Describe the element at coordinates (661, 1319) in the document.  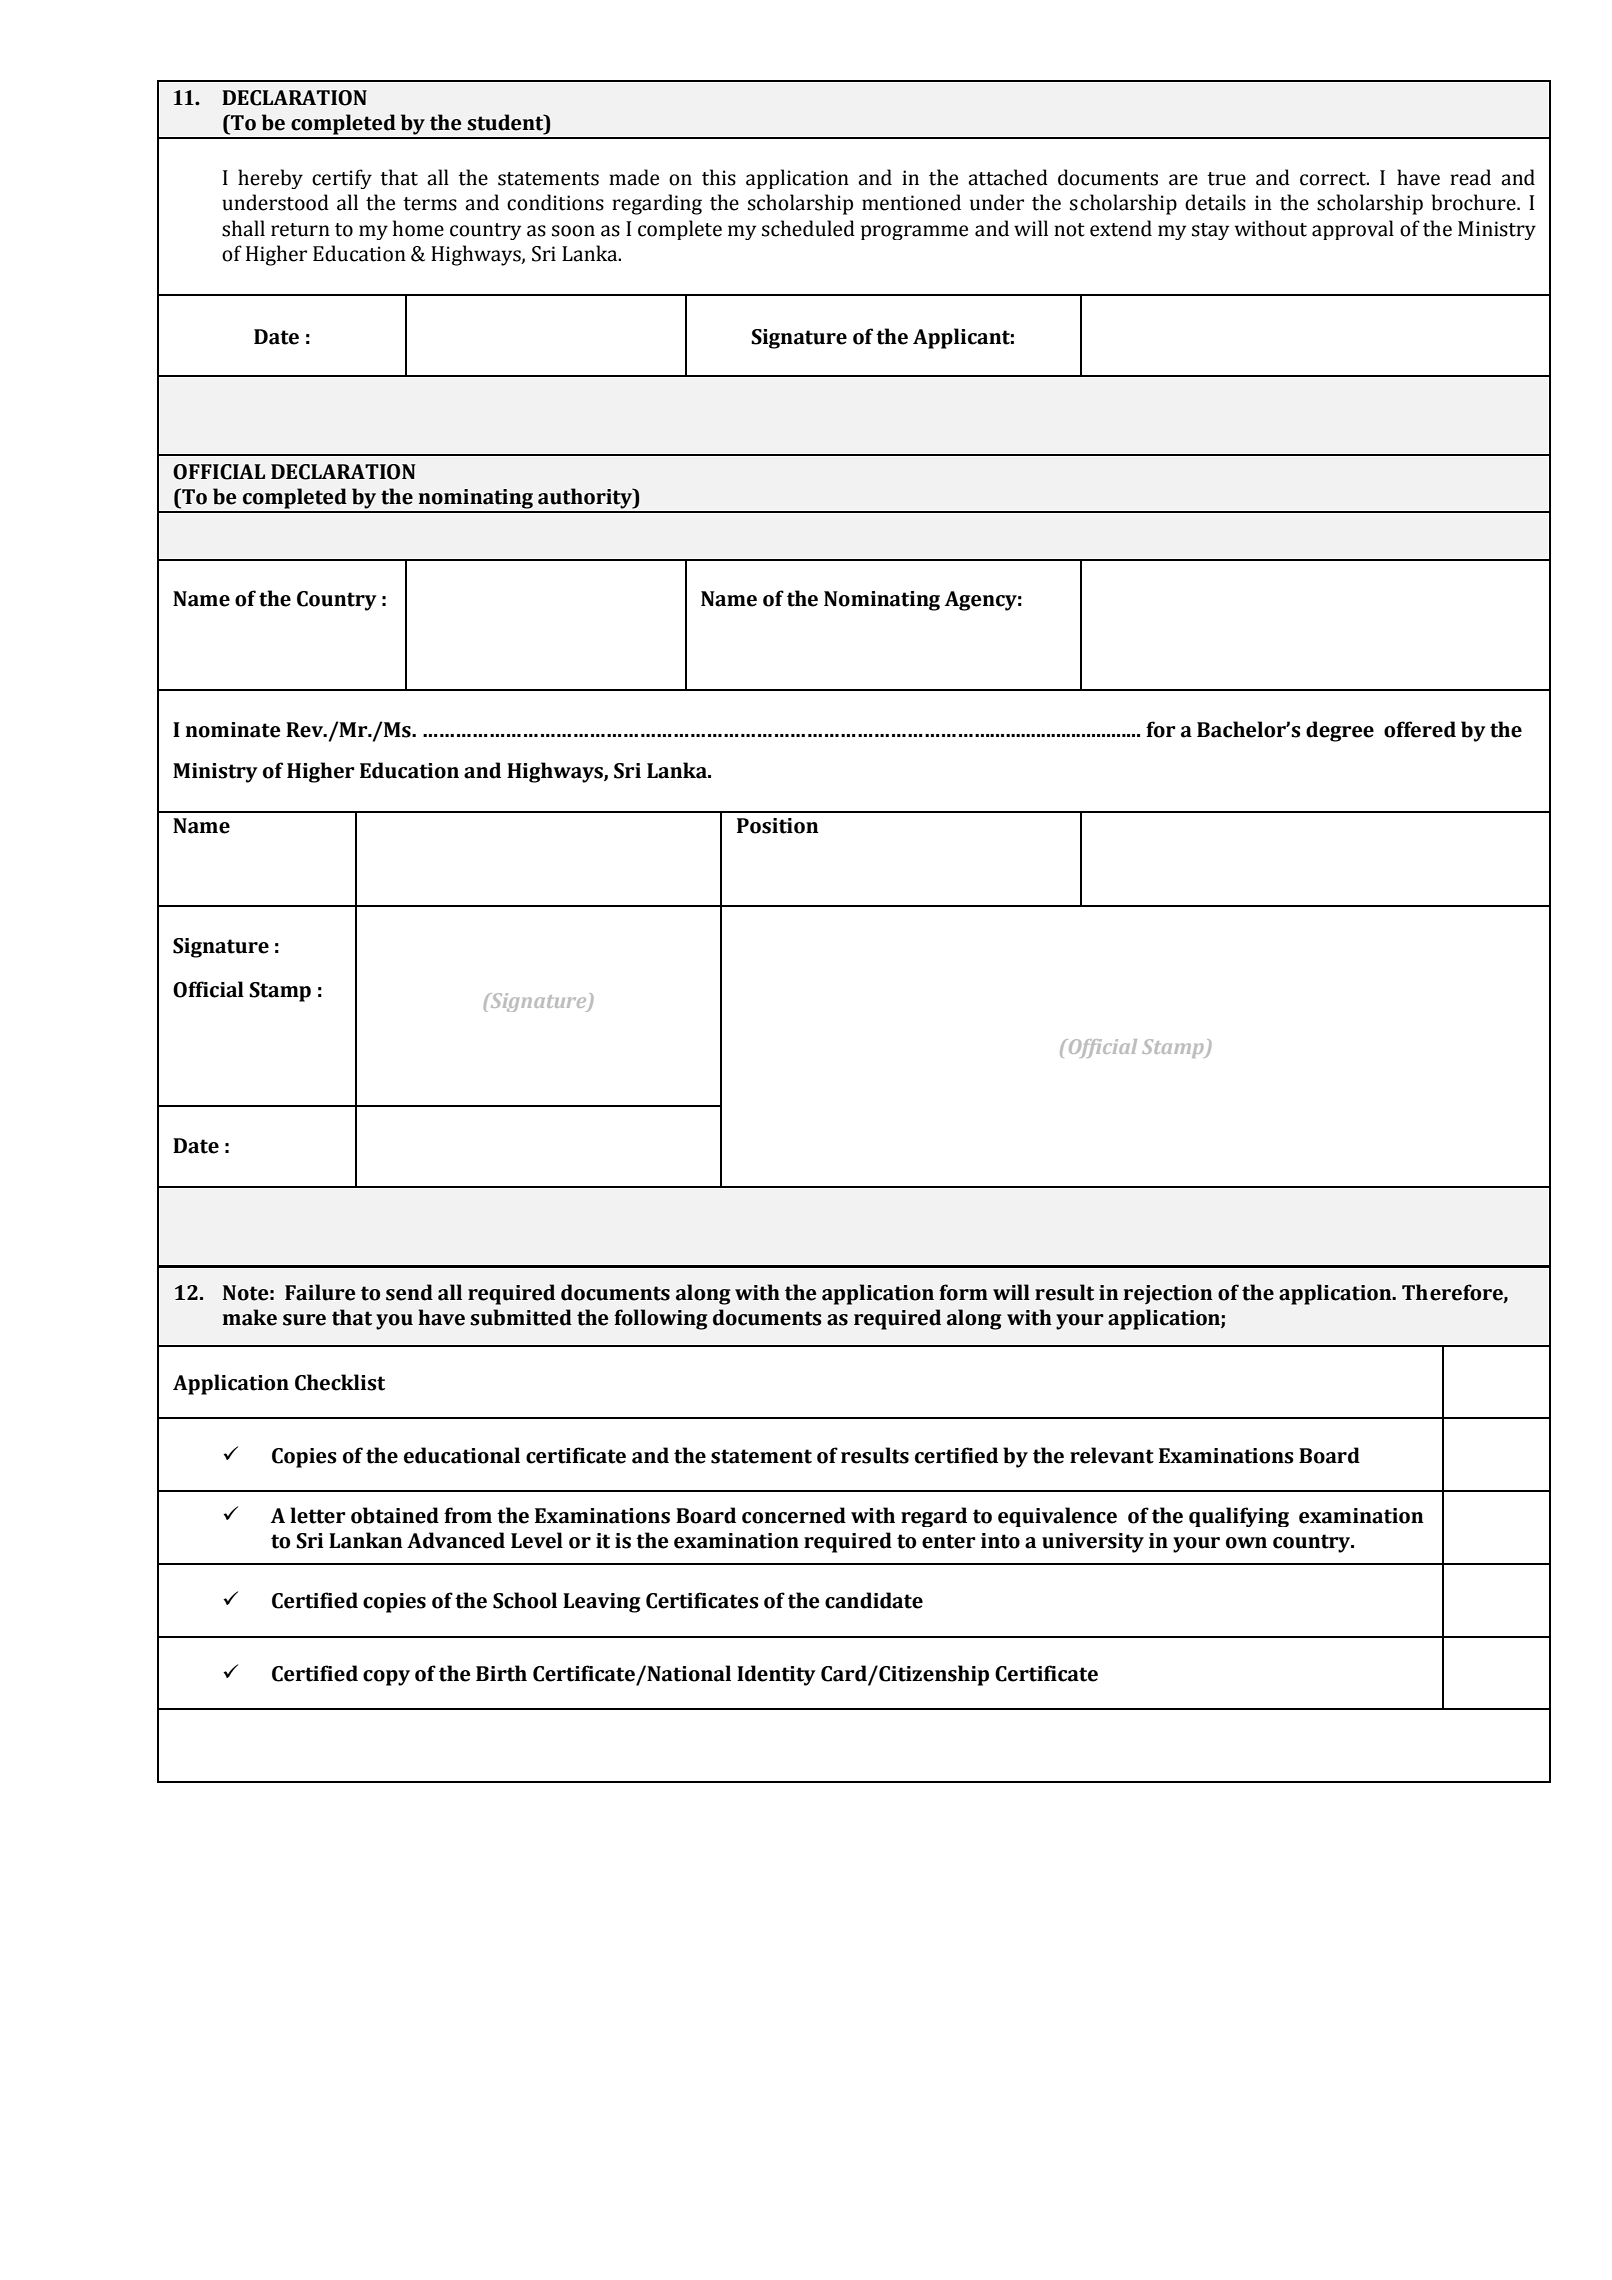
I see `following` at that location.
